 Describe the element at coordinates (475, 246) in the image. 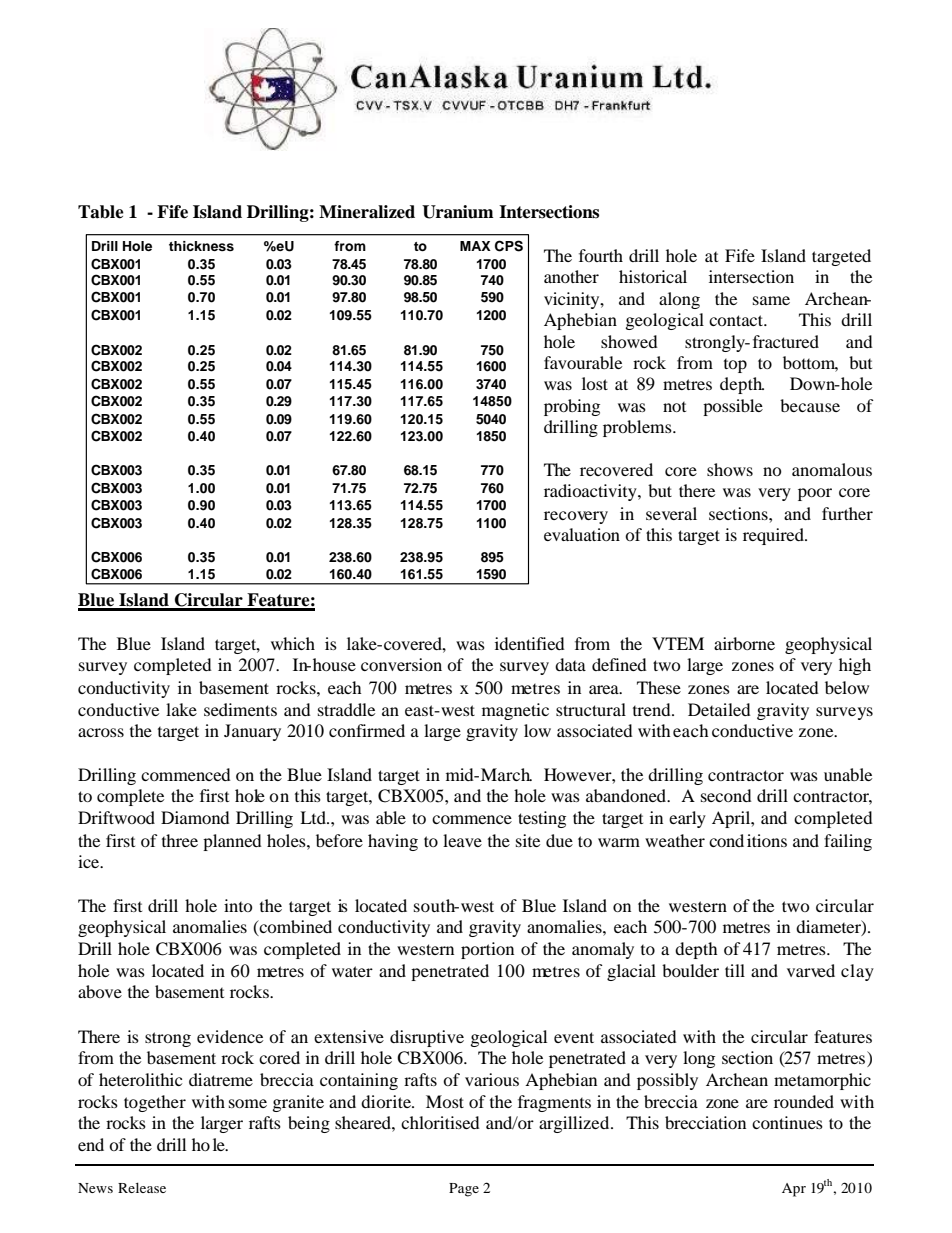

I see `MAX` at that location.
